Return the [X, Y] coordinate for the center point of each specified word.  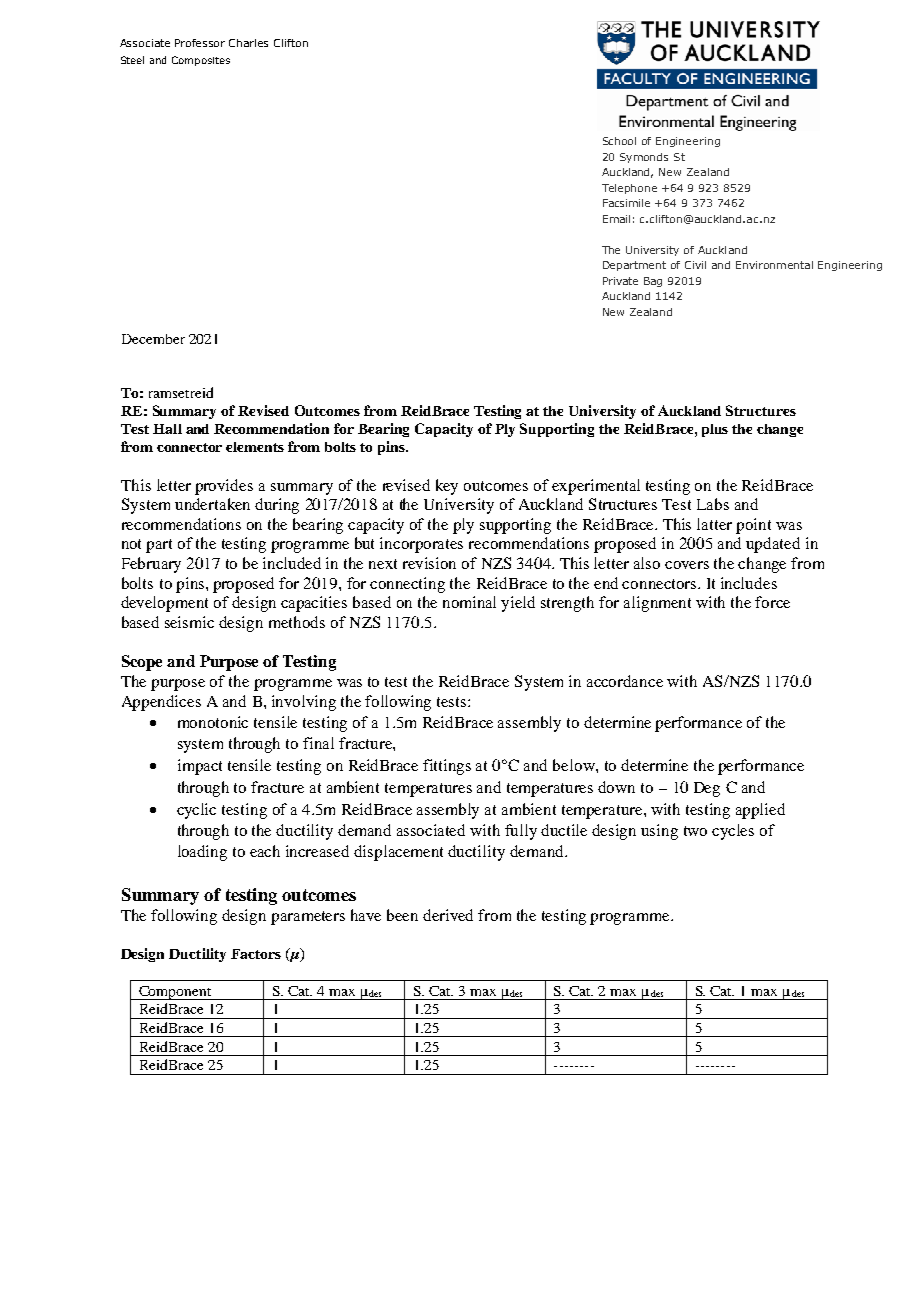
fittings [447, 767]
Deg [707, 789]
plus [715, 430]
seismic [189, 622]
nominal [469, 602]
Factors [256, 954]
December [153, 339]
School [619, 141]
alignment [657, 604]
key [447, 487]
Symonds [644, 158]
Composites [201, 61]
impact [200, 767]
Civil [695, 265]
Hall [167, 429]
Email [616, 219]
